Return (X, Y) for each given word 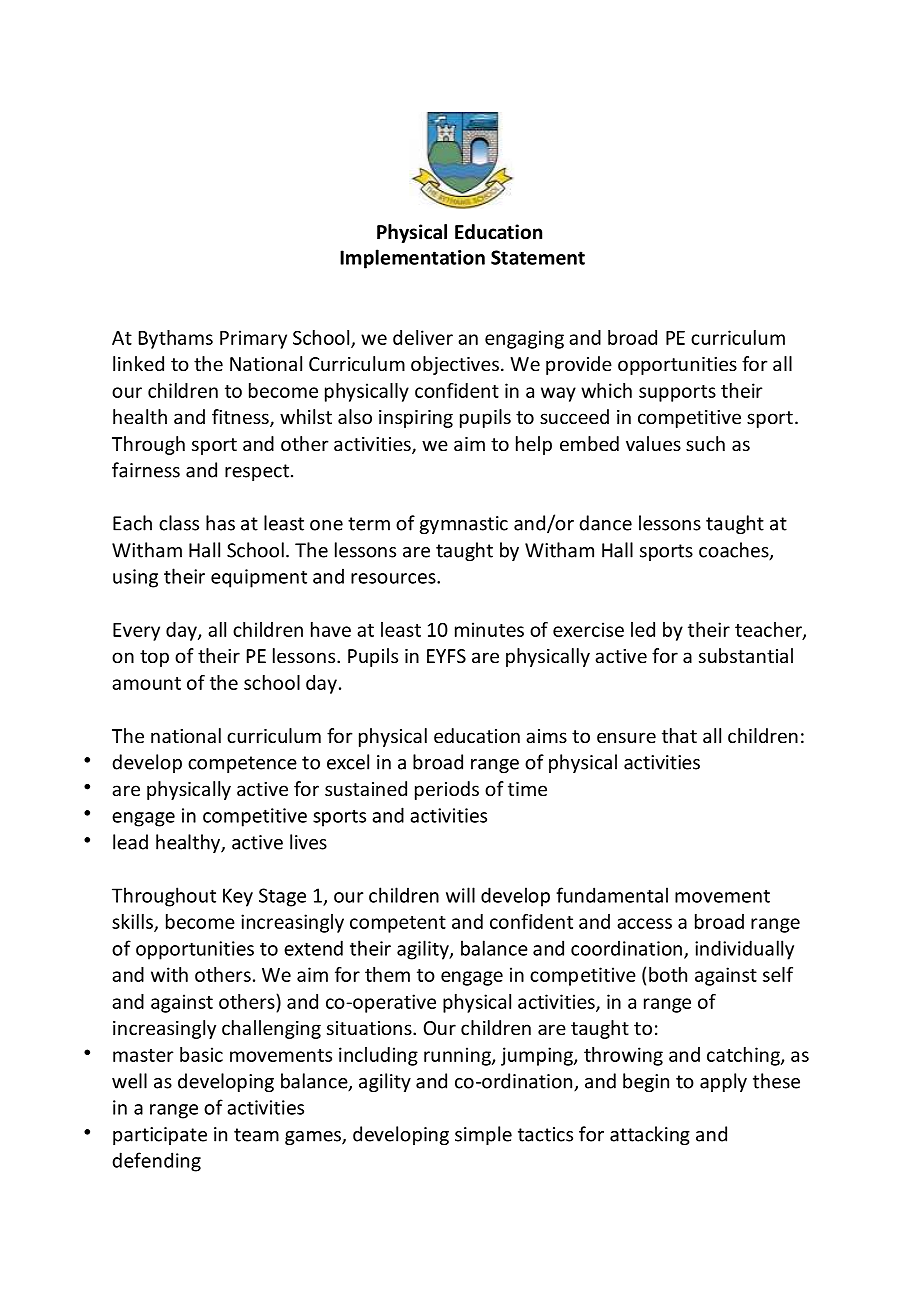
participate (160, 1136)
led (643, 629)
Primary (253, 339)
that (679, 735)
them (387, 974)
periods (447, 790)
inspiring (416, 419)
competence (242, 764)
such (705, 443)
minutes (489, 629)
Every (136, 632)
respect (258, 472)
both (668, 974)
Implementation (412, 259)
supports (677, 393)
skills (133, 922)
